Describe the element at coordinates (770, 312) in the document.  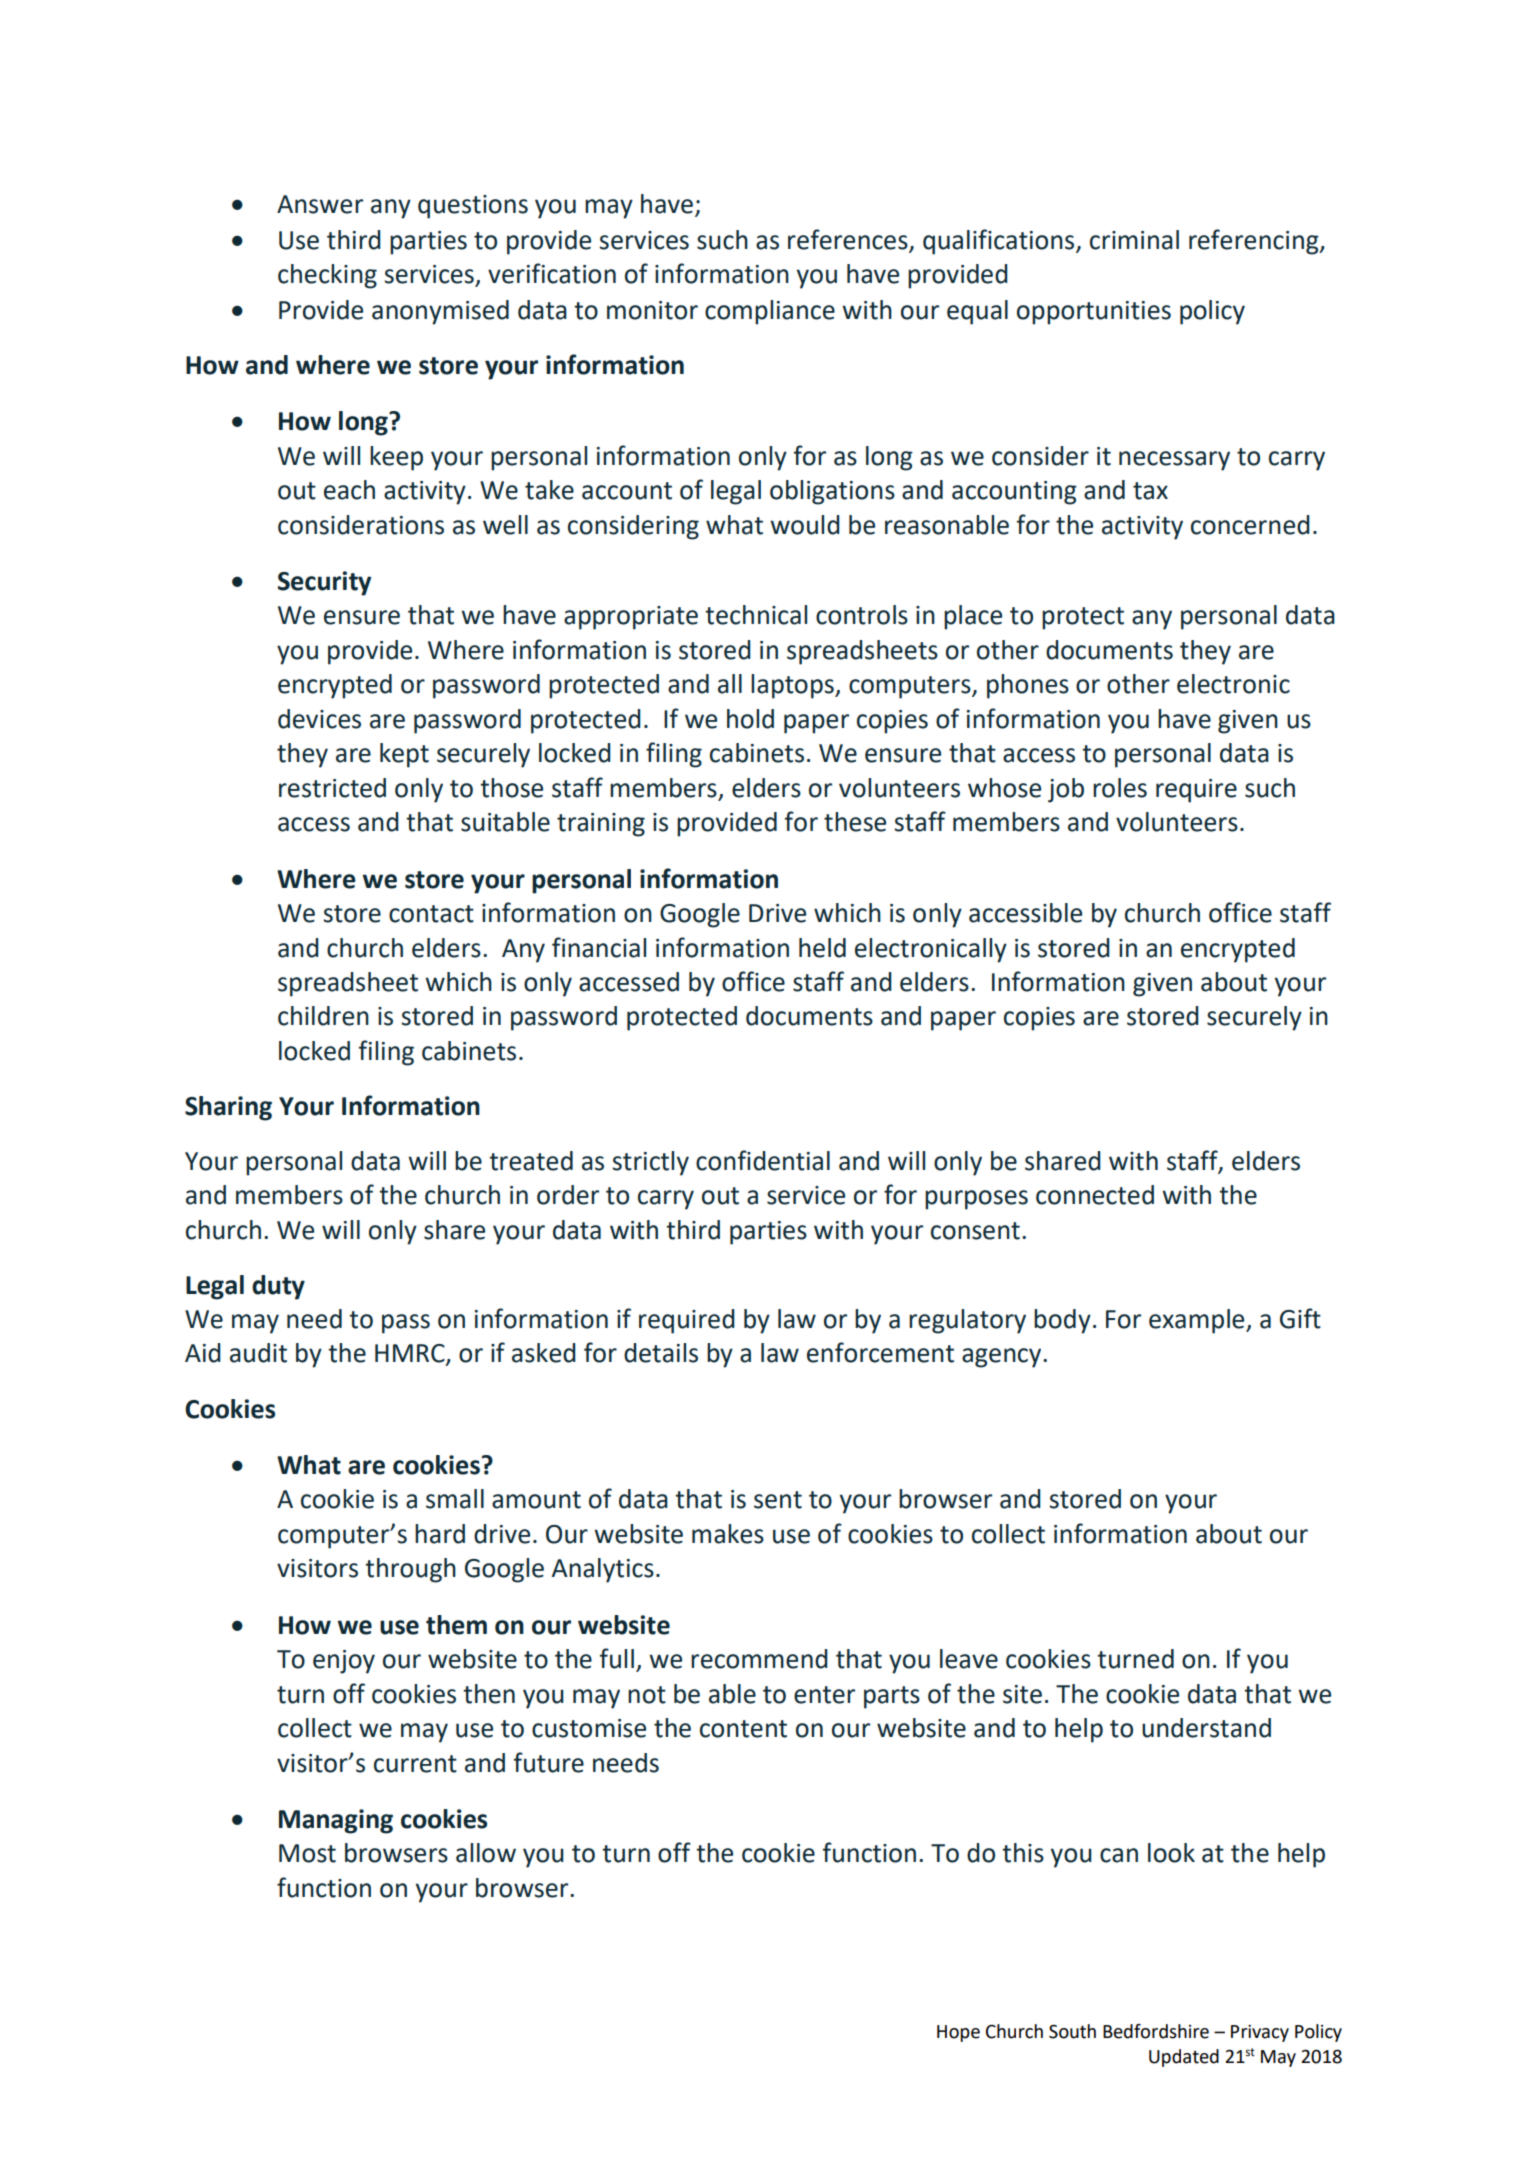
I see `compliance` at that location.
